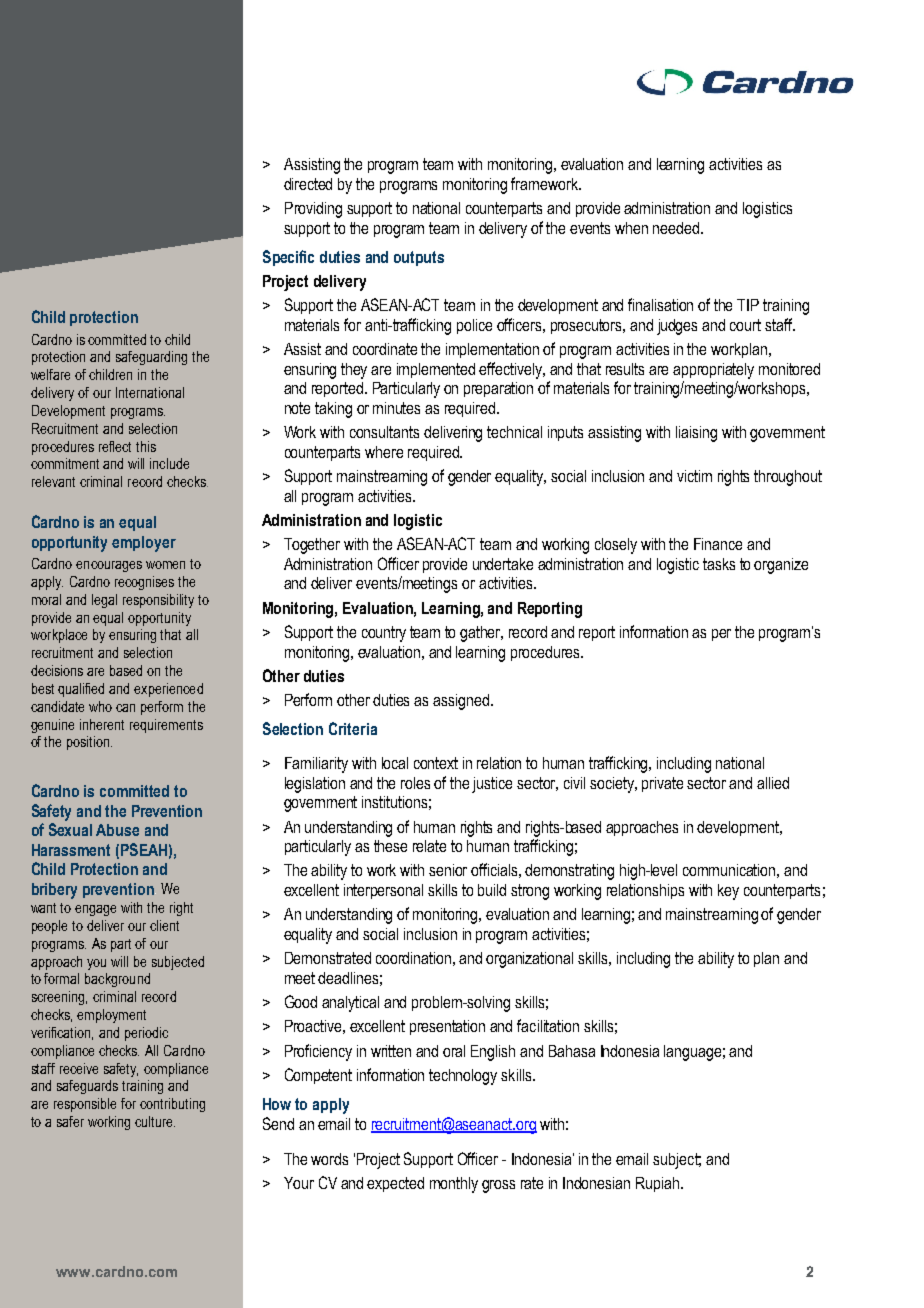 The height and width of the page is (1308, 924). I want to click on culture, so click(155, 1121).
